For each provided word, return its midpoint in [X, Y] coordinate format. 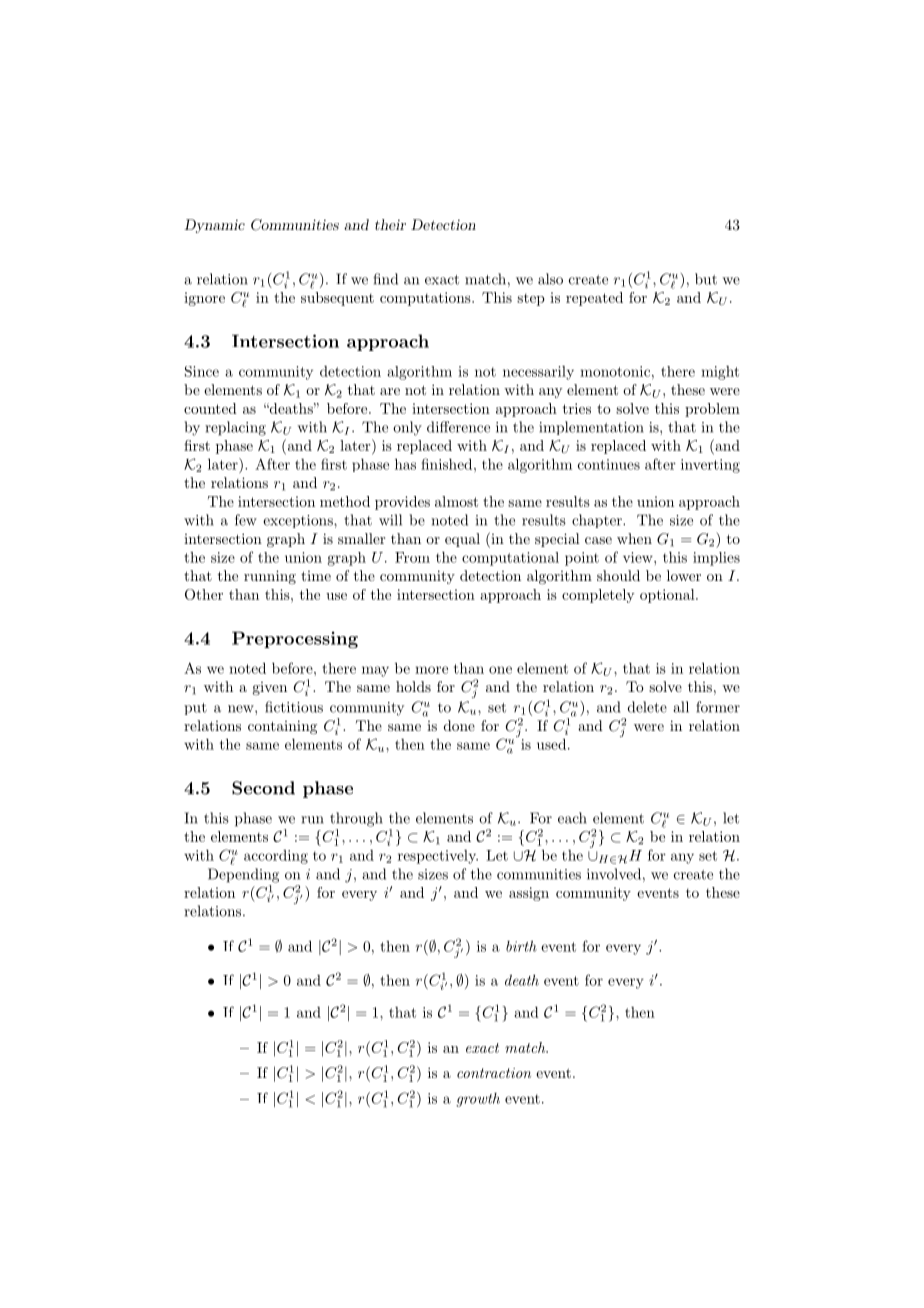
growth [478, 1100]
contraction [494, 1073]
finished [446, 464]
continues [609, 464]
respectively [438, 857]
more [431, 670]
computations [426, 299]
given [269, 688]
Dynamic [214, 226]
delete [647, 707]
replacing [235, 428]
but [706, 279]
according [276, 857]
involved [614, 874]
